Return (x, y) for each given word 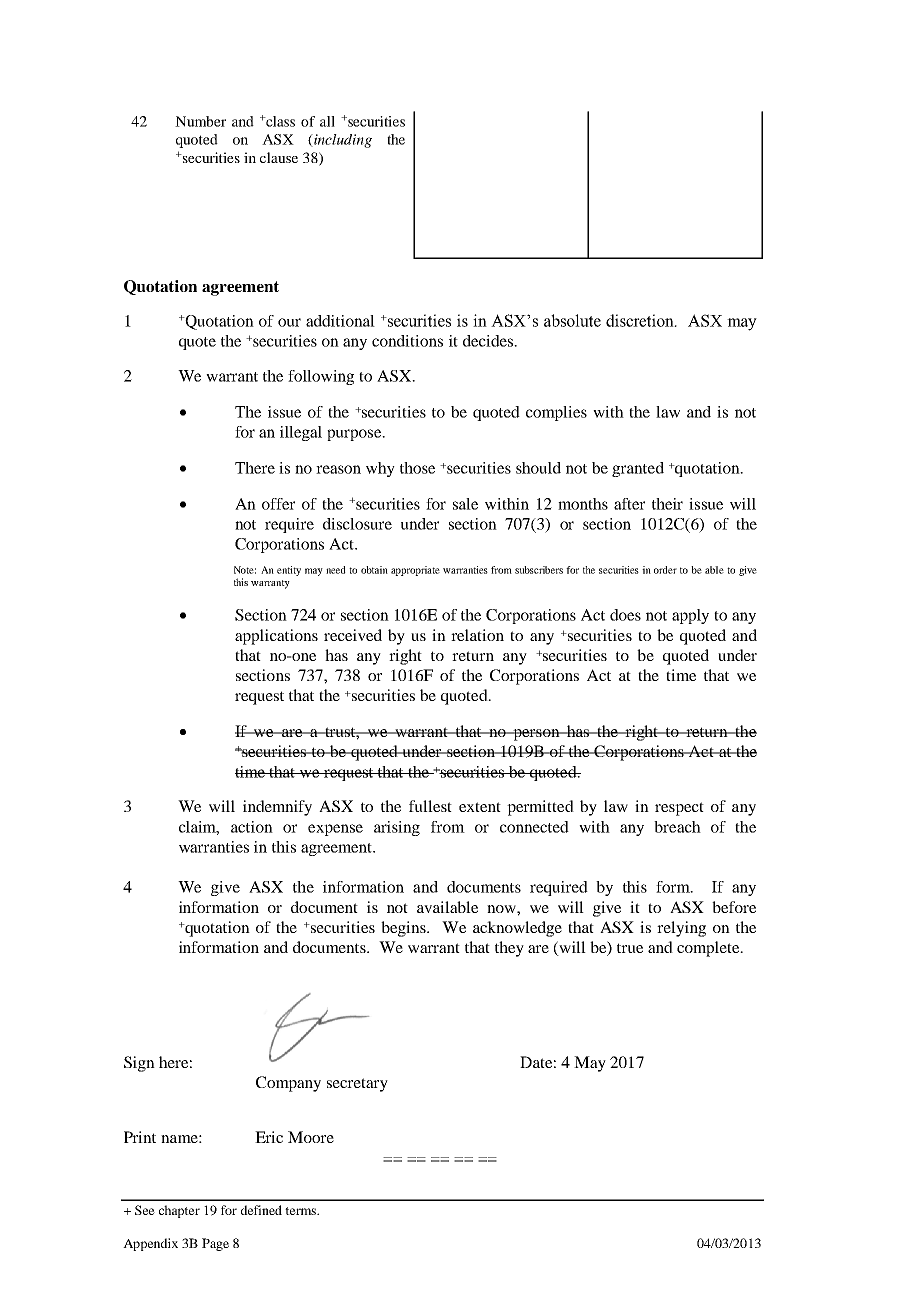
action (252, 827)
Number (200, 121)
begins (404, 929)
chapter (179, 1211)
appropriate (415, 571)
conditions (407, 341)
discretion (641, 320)
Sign (139, 1064)
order (665, 570)
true (630, 948)
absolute (572, 320)
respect (679, 809)
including (342, 141)
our (289, 322)
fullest (430, 806)
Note (245, 570)
